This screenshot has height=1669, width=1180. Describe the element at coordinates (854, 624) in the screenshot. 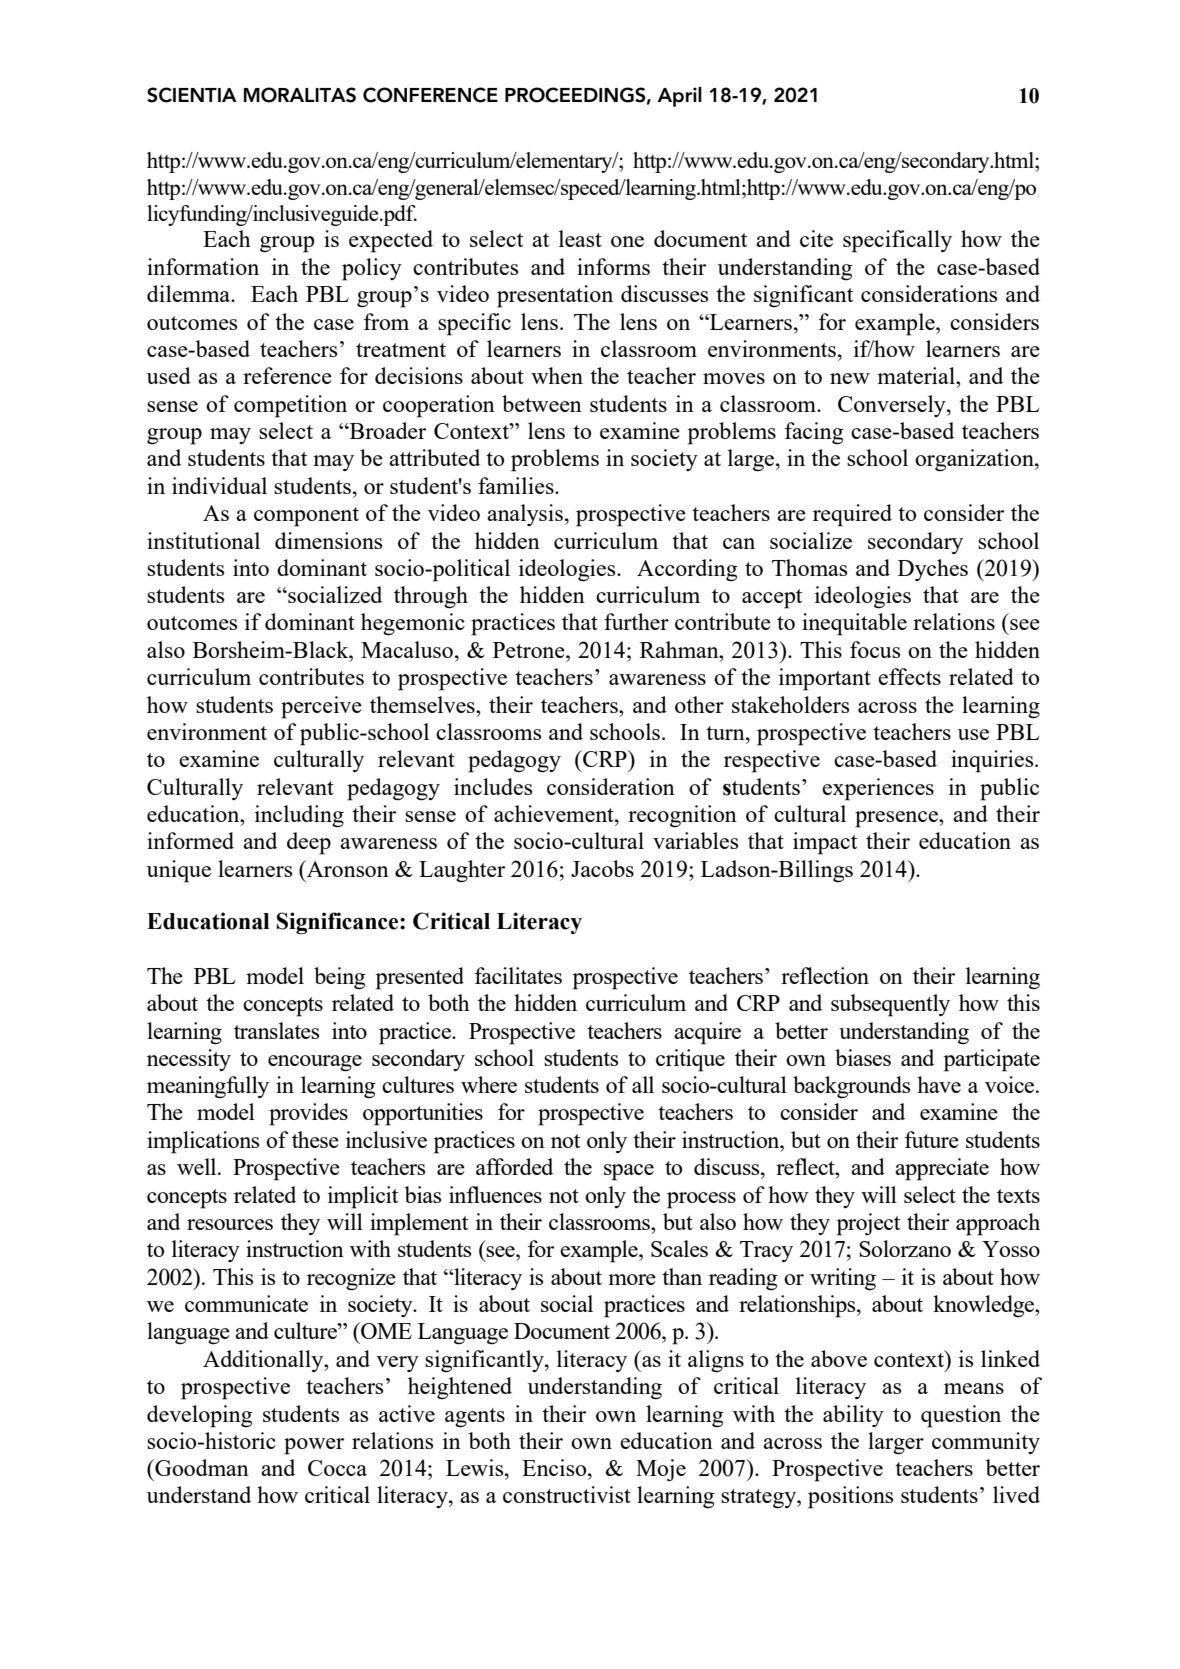

I see `inequitable` at that location.
